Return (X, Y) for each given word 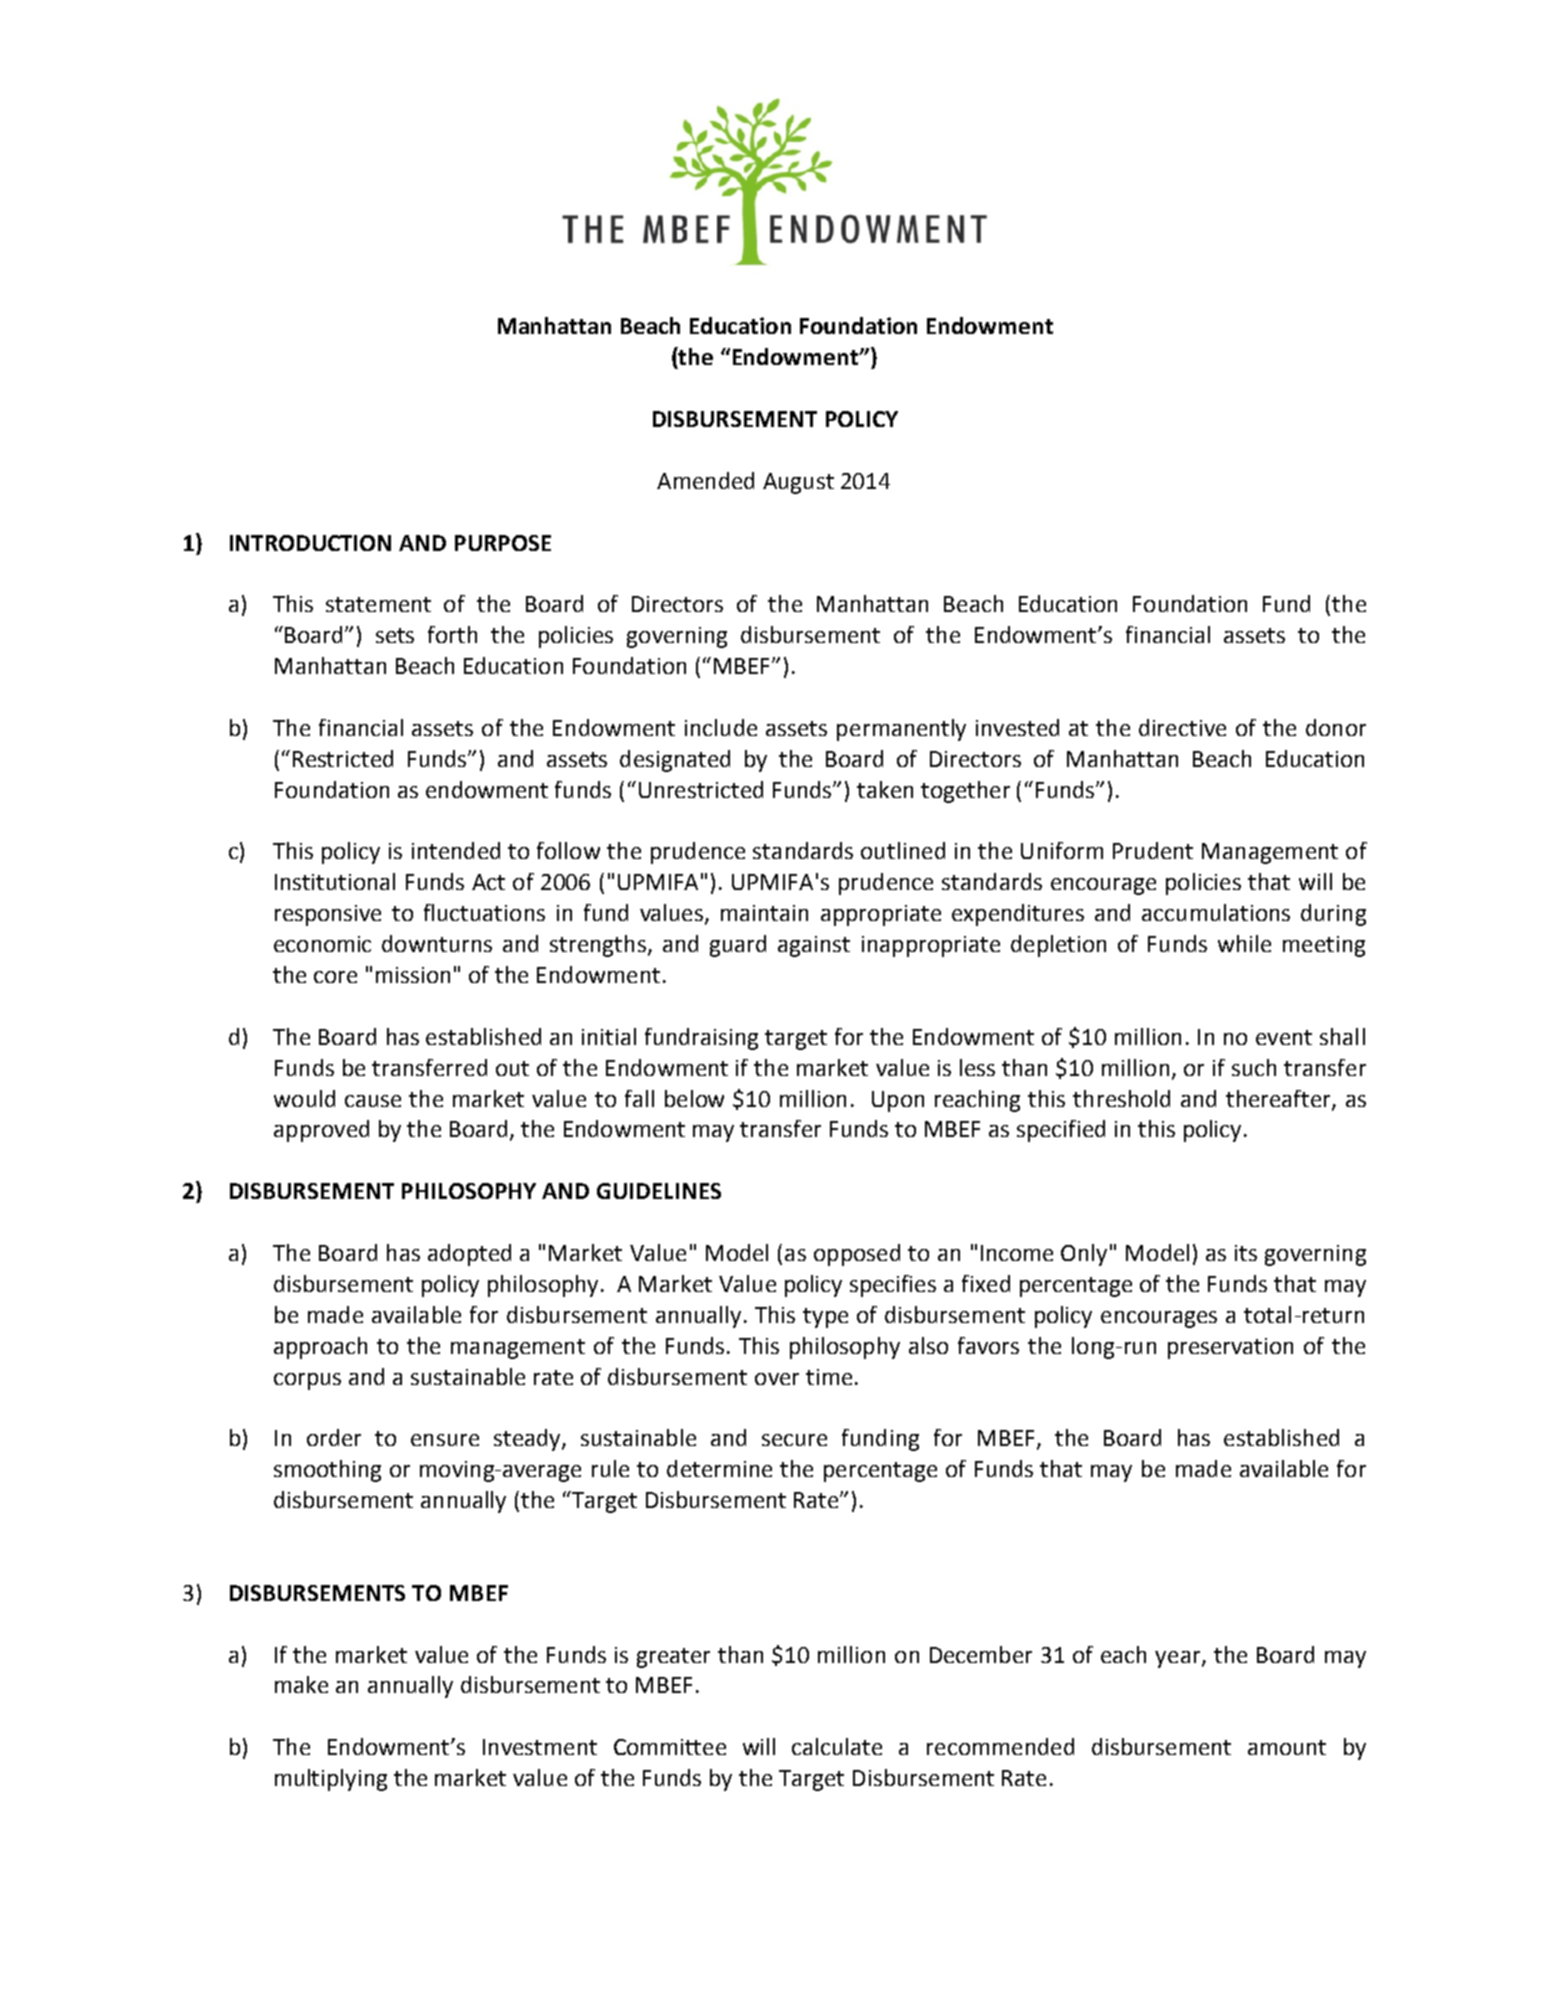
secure (794, 1440)
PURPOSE (503, 543)
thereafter (1279, 1099)
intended (456, 850)
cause (373, 1101)
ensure (445, 1440)
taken (885, 789)
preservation (1230, 1348)
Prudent (1153, 850)
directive (1182, 727)
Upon (898, 1101)
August (798, 483)
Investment (540, 1747)
